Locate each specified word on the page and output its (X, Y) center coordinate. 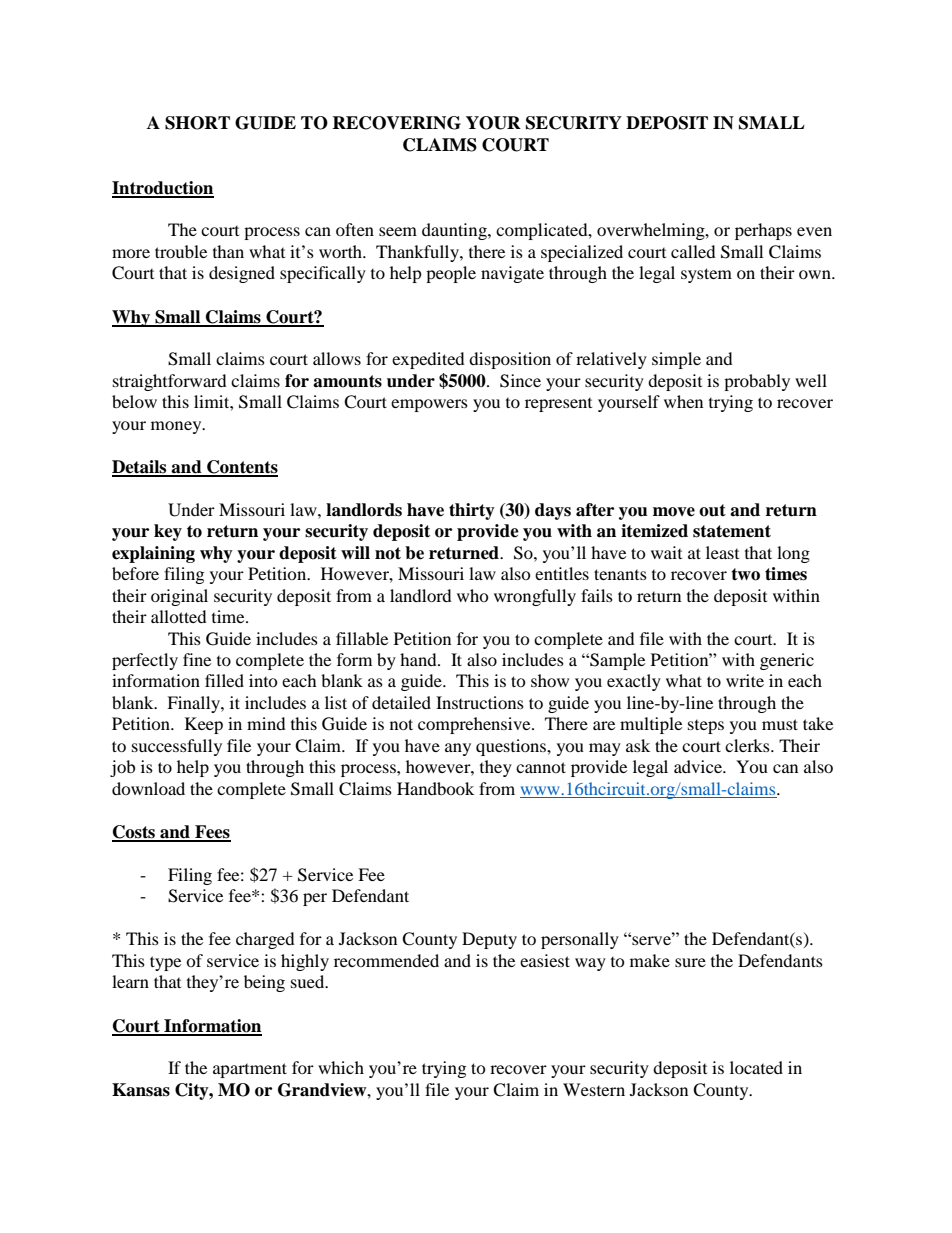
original (179, 597)
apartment (250, 1070)
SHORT (197, 123)
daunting (455, 231)
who (473, 595)
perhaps (763, 231)
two (745, 574)
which (341, 1067)
